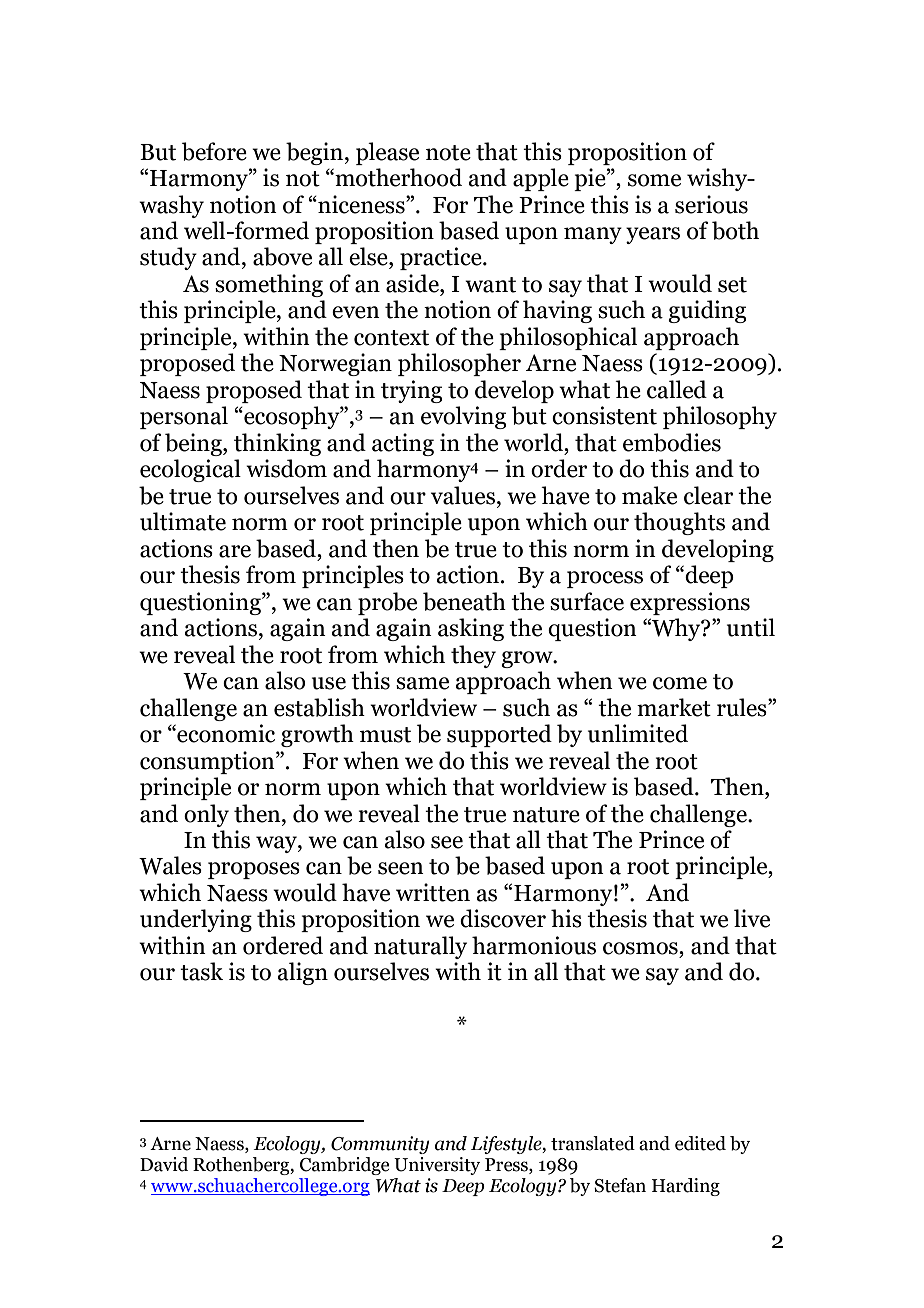 Image resolution: width=924 pixels, height=1308 pixels. I want to click on are, so click(235, 551).
